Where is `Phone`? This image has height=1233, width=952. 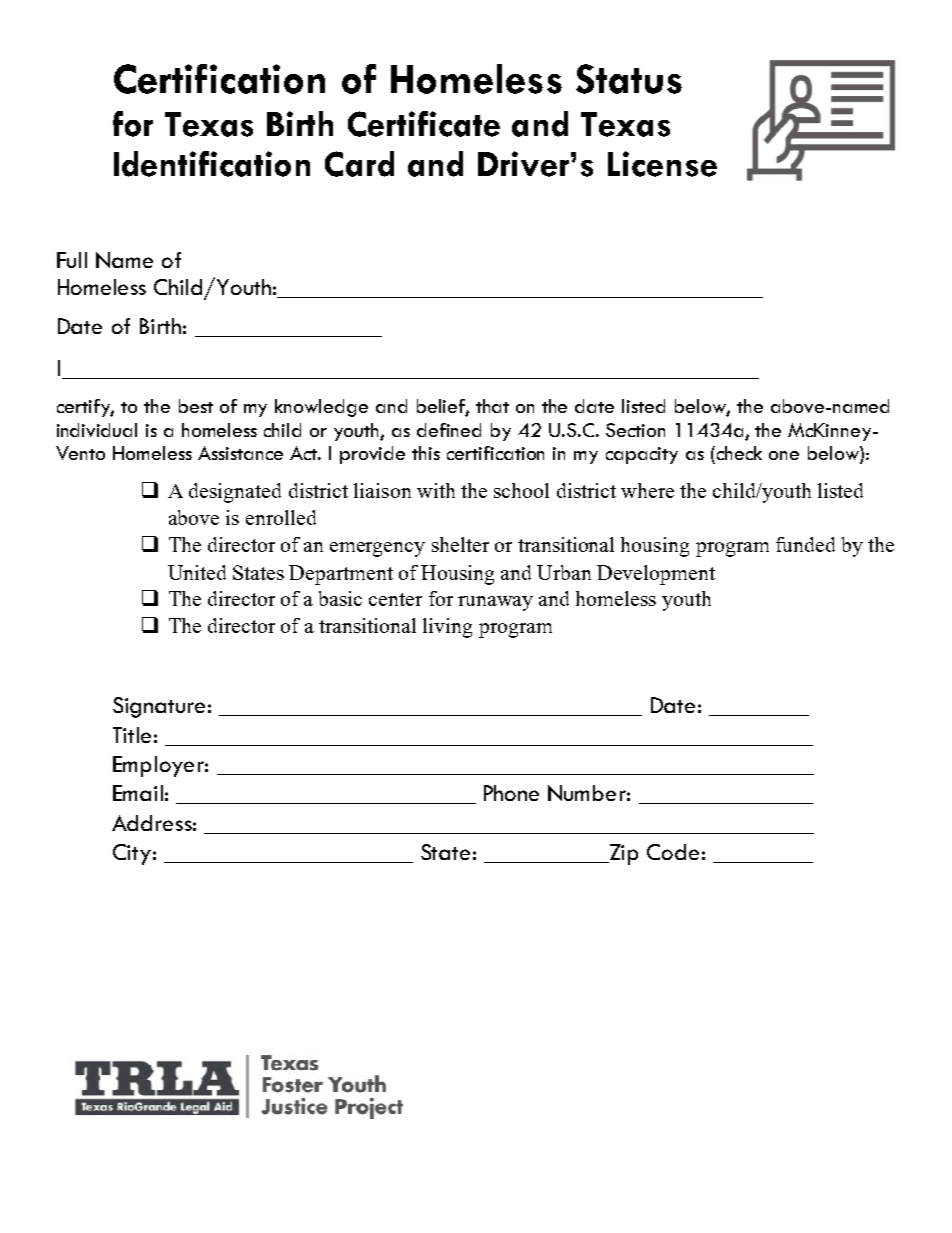
Phone is located at coordinates (511, 793).
